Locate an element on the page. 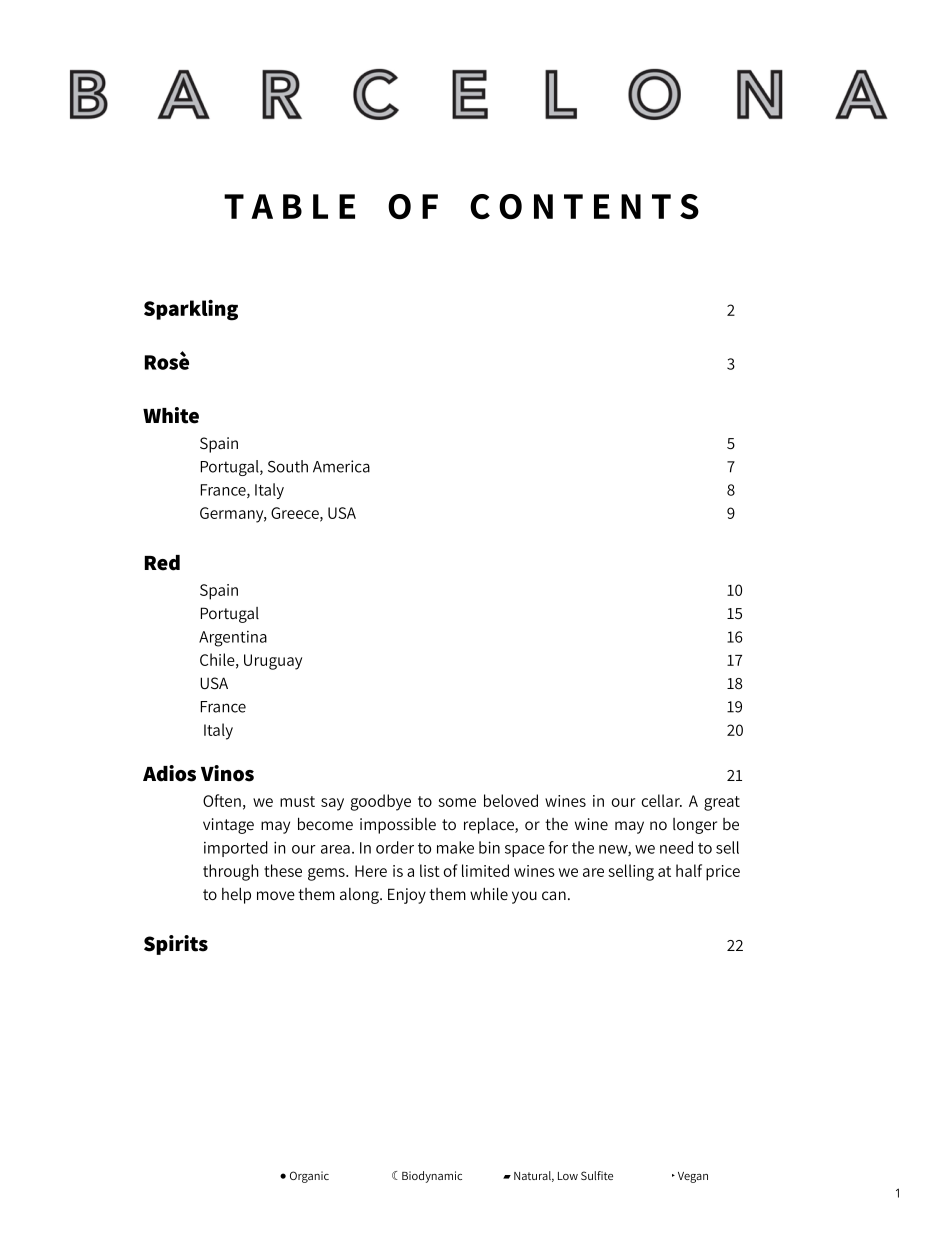 The width and height of the image is (952, 1233). Vegan is located at coordinates (693, 1177).
